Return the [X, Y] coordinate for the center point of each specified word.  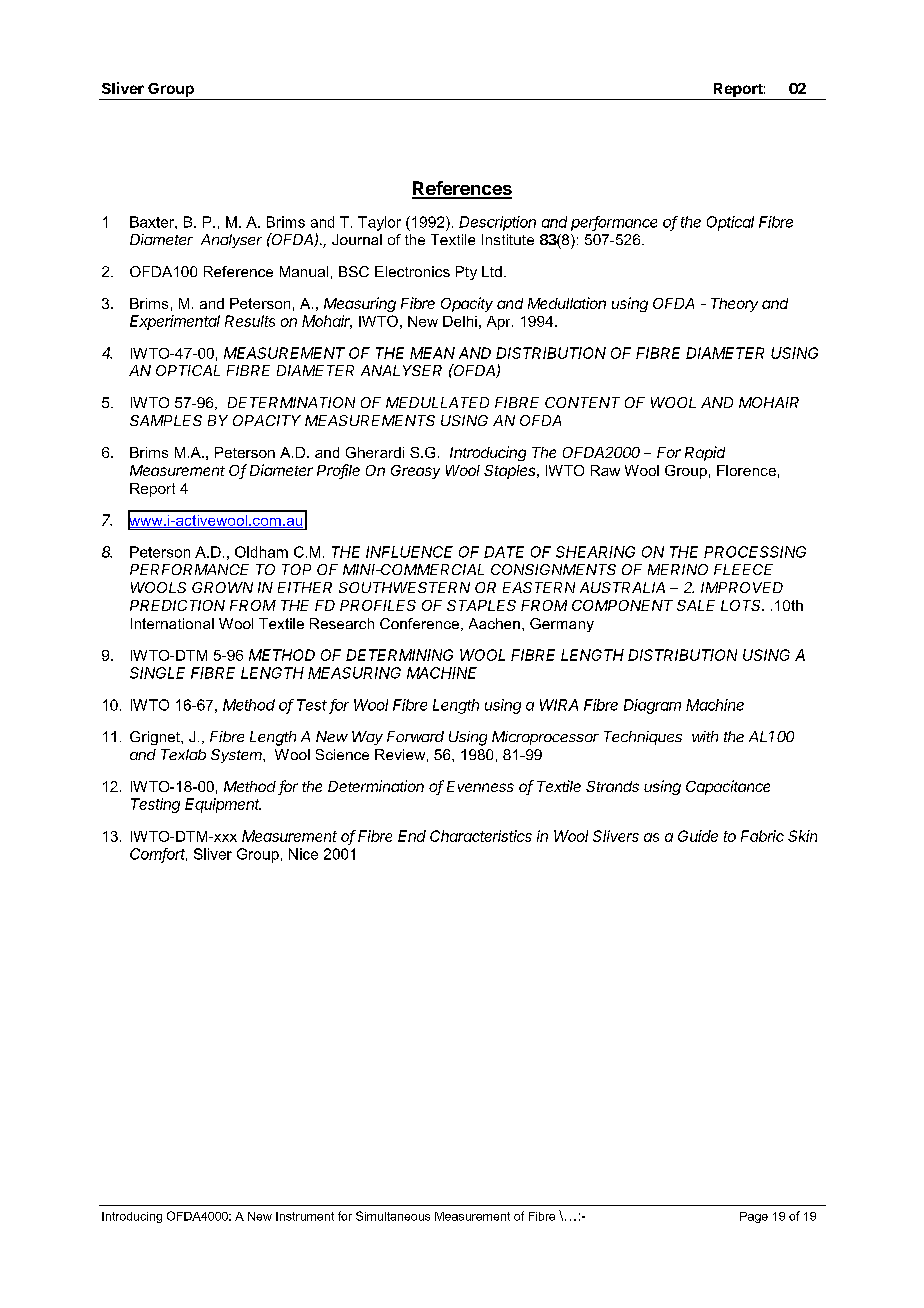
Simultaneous [393, 1216]
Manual [304, 271]
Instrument [305, 1216]
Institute [508, 239]
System [238, 756]
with [705, 736]
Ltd [492, 271]
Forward [415, 736]
